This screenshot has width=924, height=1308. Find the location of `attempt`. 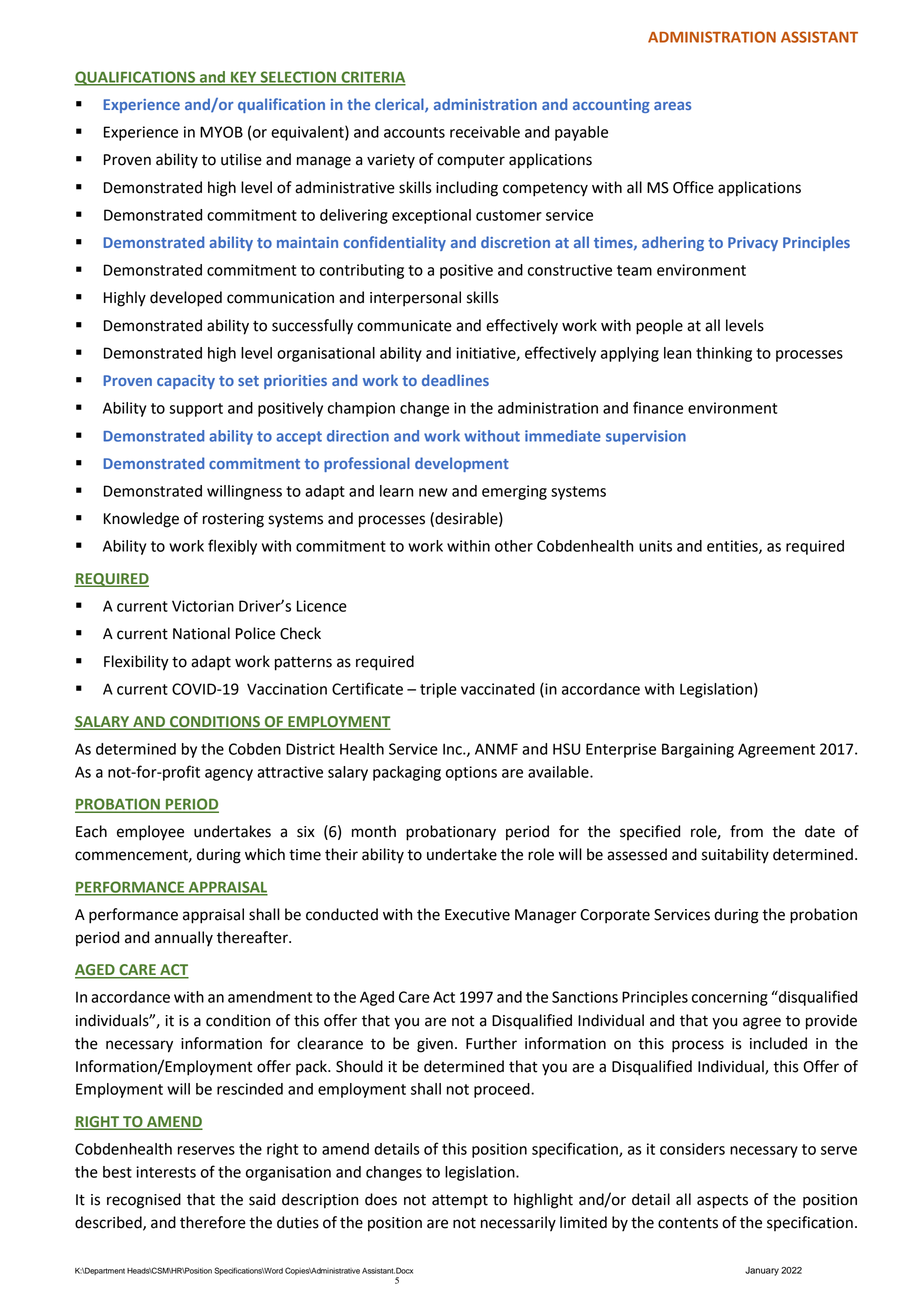

attempt is located at coordinates (460, 1201).
